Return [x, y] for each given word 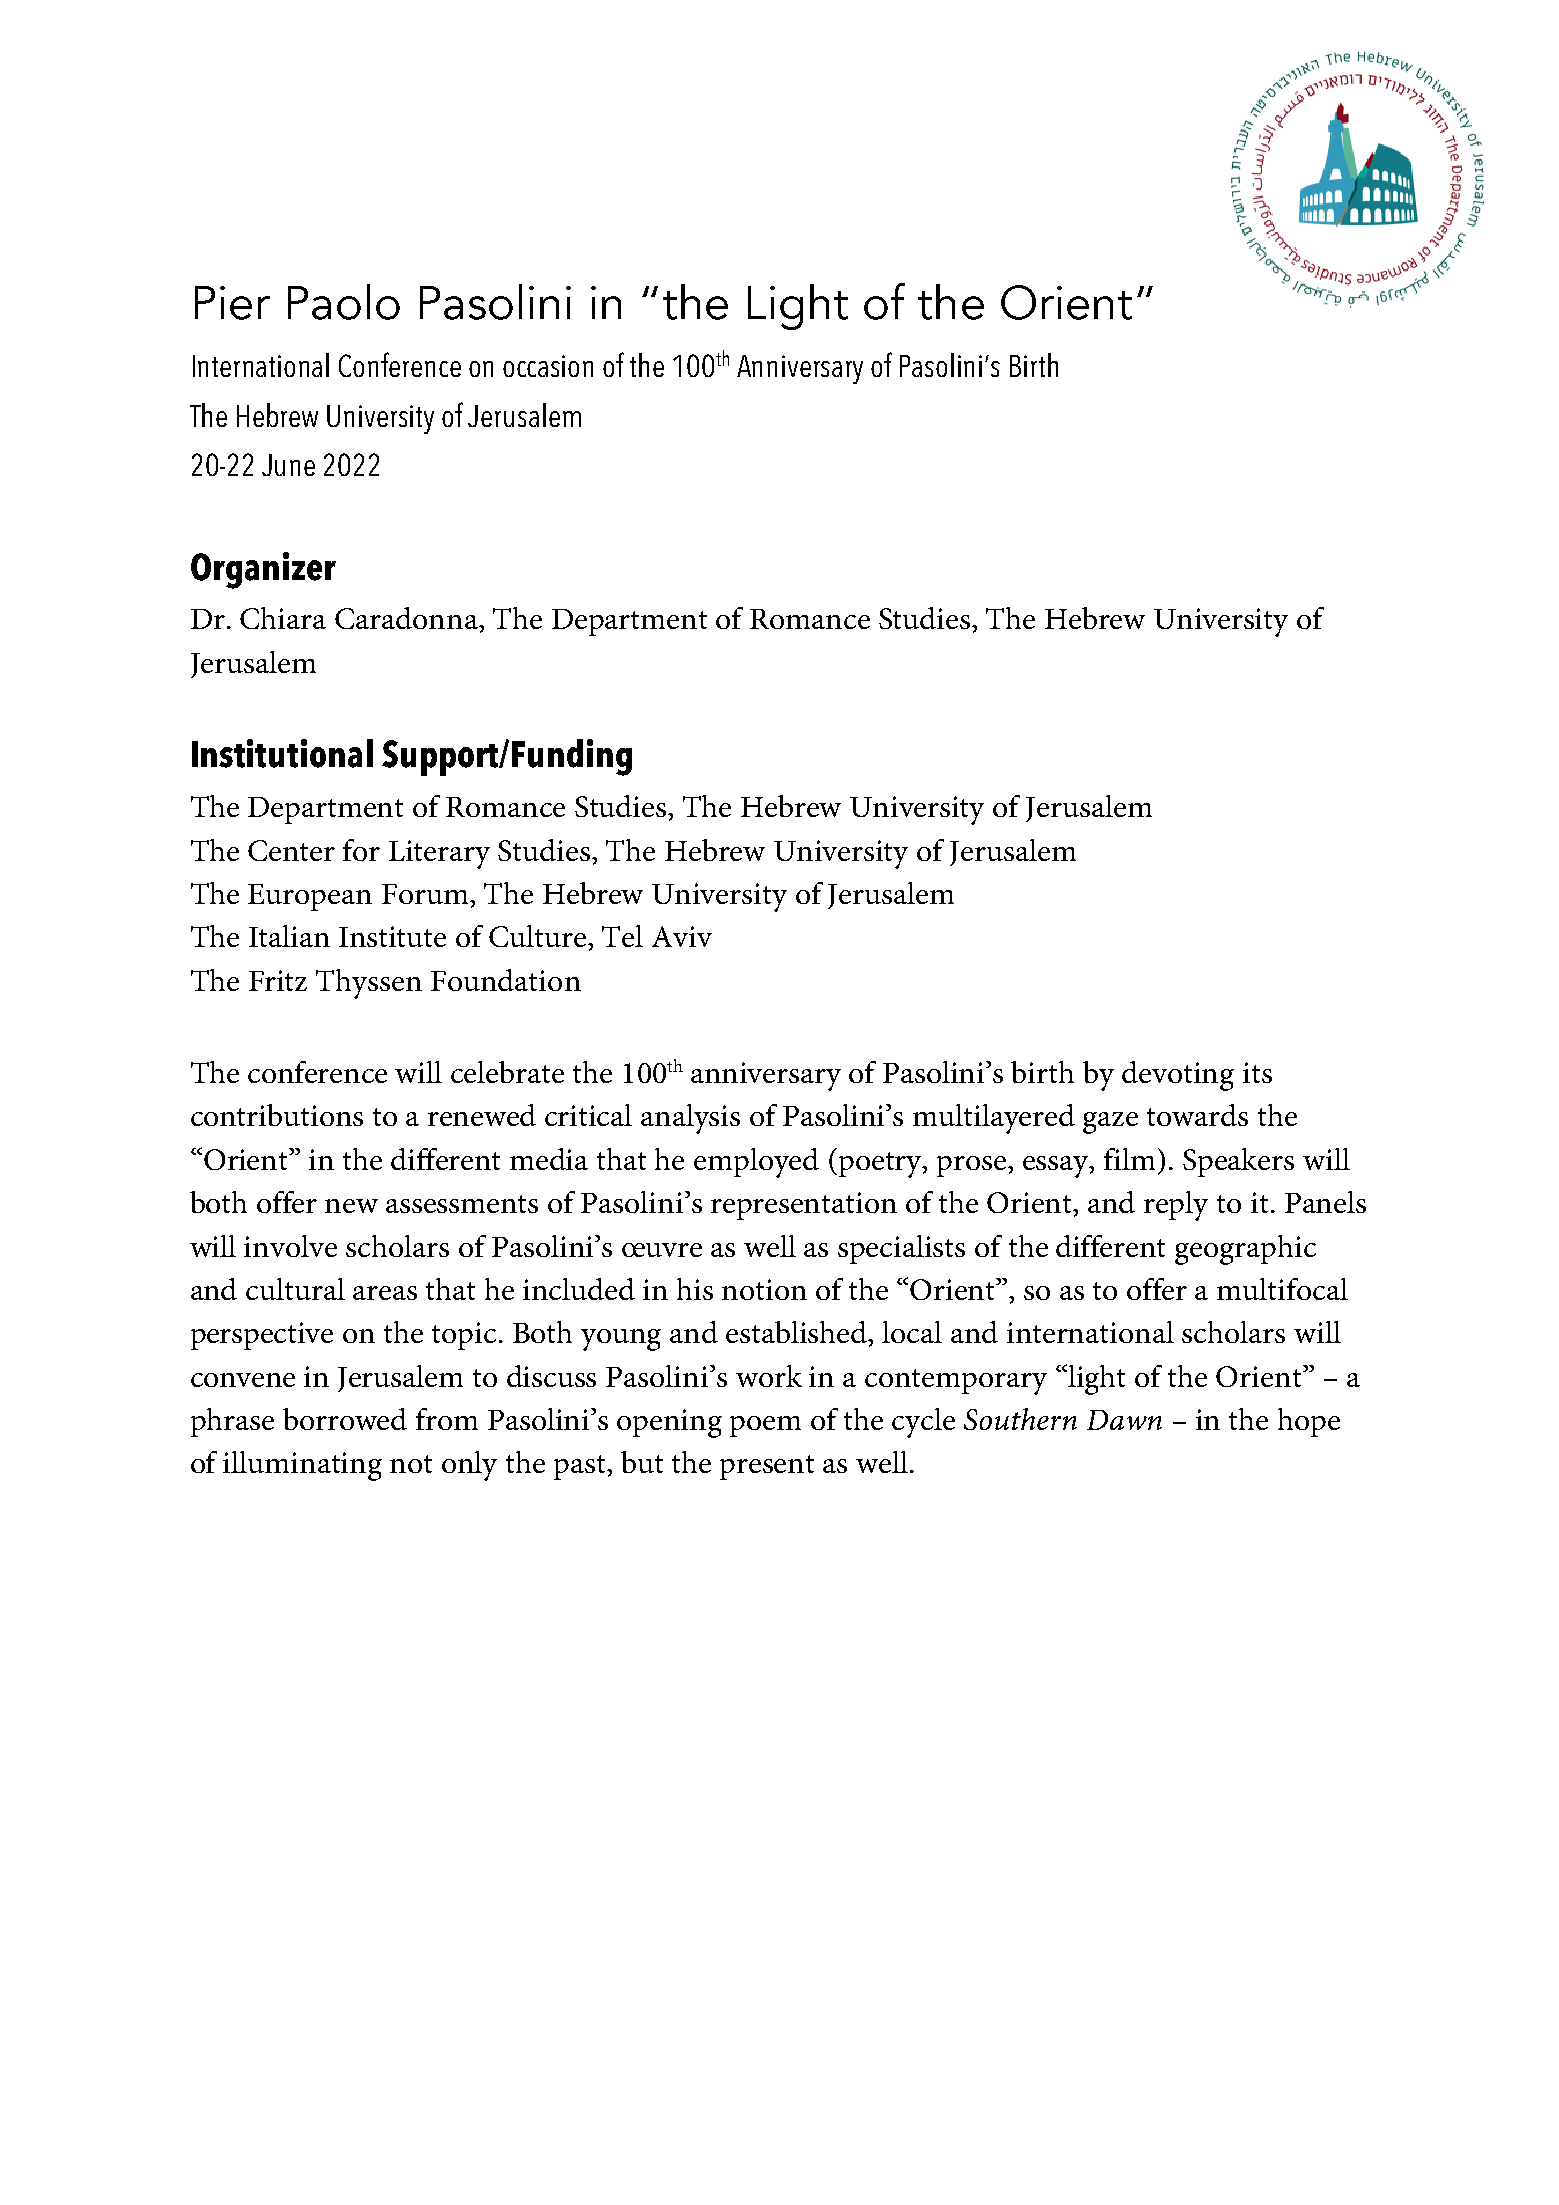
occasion [548, 366]
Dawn [1124, 1420]
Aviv [682, 936]
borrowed [345, 1419]
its [1257, 1072]
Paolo [344, 302]
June [288, 465]
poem [765, 1426]
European [310, 897]
